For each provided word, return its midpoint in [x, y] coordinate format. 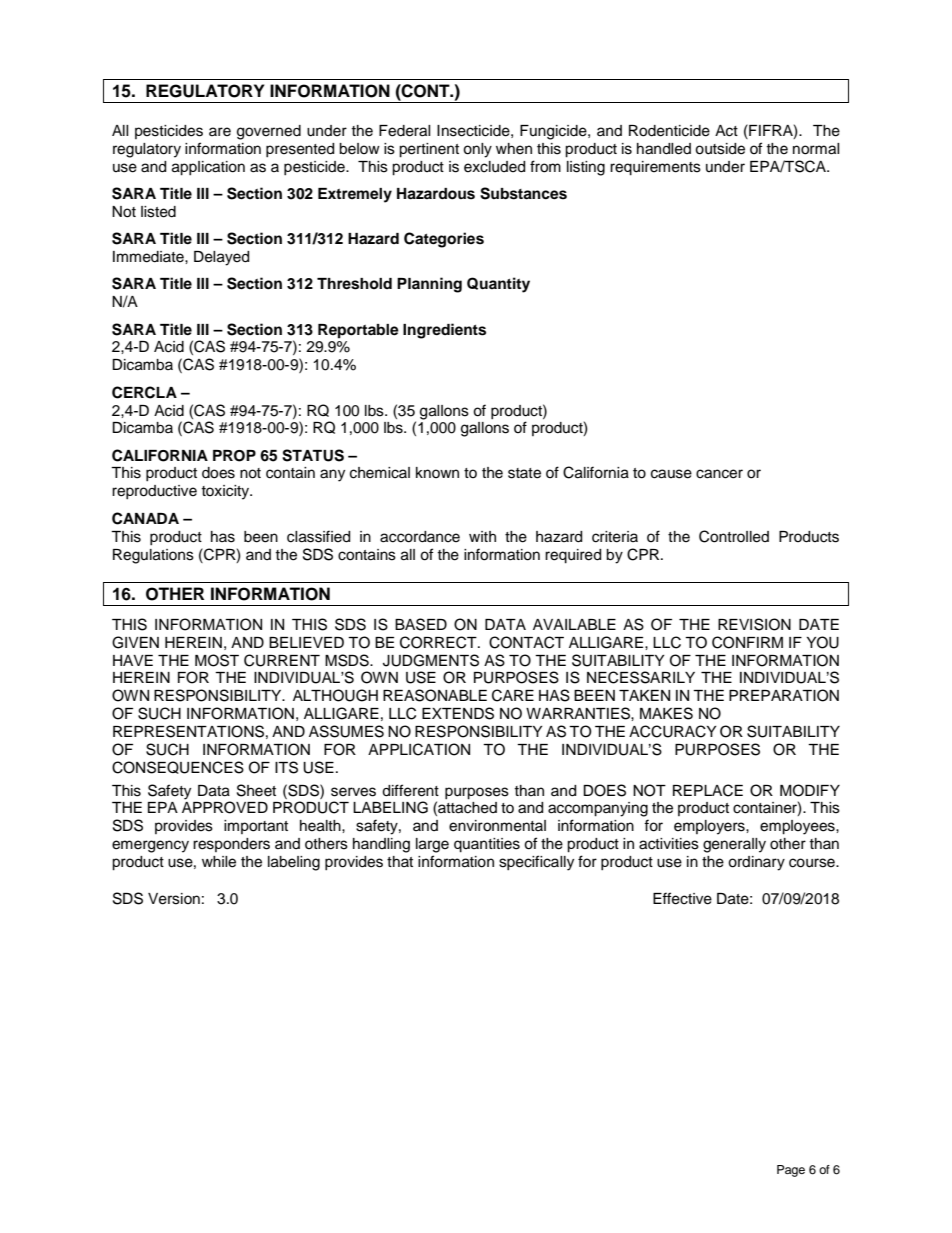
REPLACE [708, 790]
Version [174, 899]
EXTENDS [458, 713]
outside [720, 149]
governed [269, 132]
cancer [719, 474]
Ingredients [444, 331]
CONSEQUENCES [178, 767]
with [482, 536]
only [477, 150]
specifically [536, 863]
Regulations [153, 556]
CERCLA [144, 392]
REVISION [754, 624]
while [219, 862]
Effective [682, 898]
